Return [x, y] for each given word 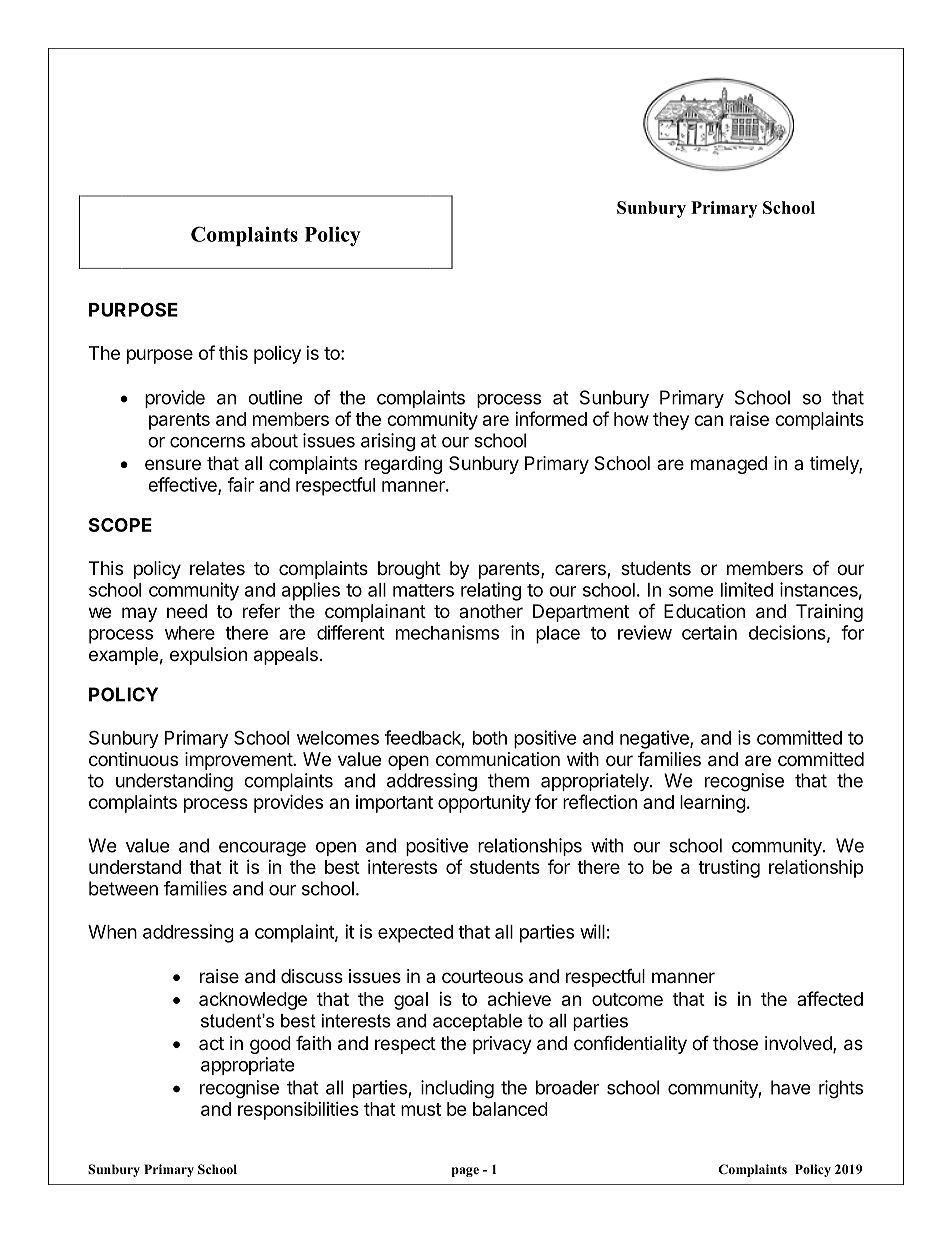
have [790, 1087]
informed [551, 418]
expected [415, 934]
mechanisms [447, 632]
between [123, 888]
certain [709, 632]
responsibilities [298, 1111]
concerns [207, 442]
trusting [729, 869]
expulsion [208, 656]
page [465, 1172]
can [708, 420]
